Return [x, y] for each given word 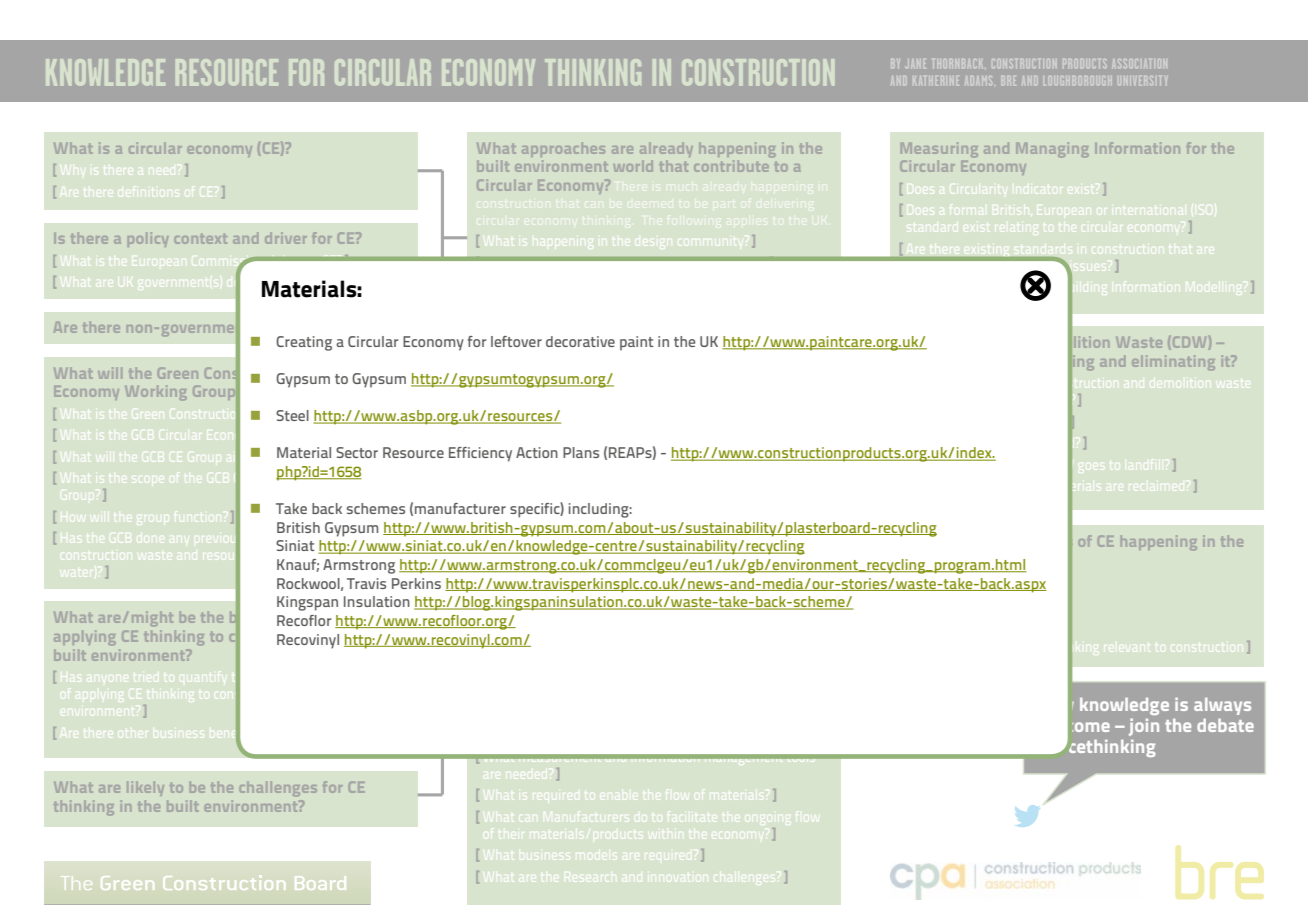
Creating [304, 343]
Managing [1052, 149]
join [1144, 727]
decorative [580, 341]
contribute [731, 166]
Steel [292, 415]
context [201, 239]
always [1222, 706]
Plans [581, 452]
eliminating [1173, 362]
